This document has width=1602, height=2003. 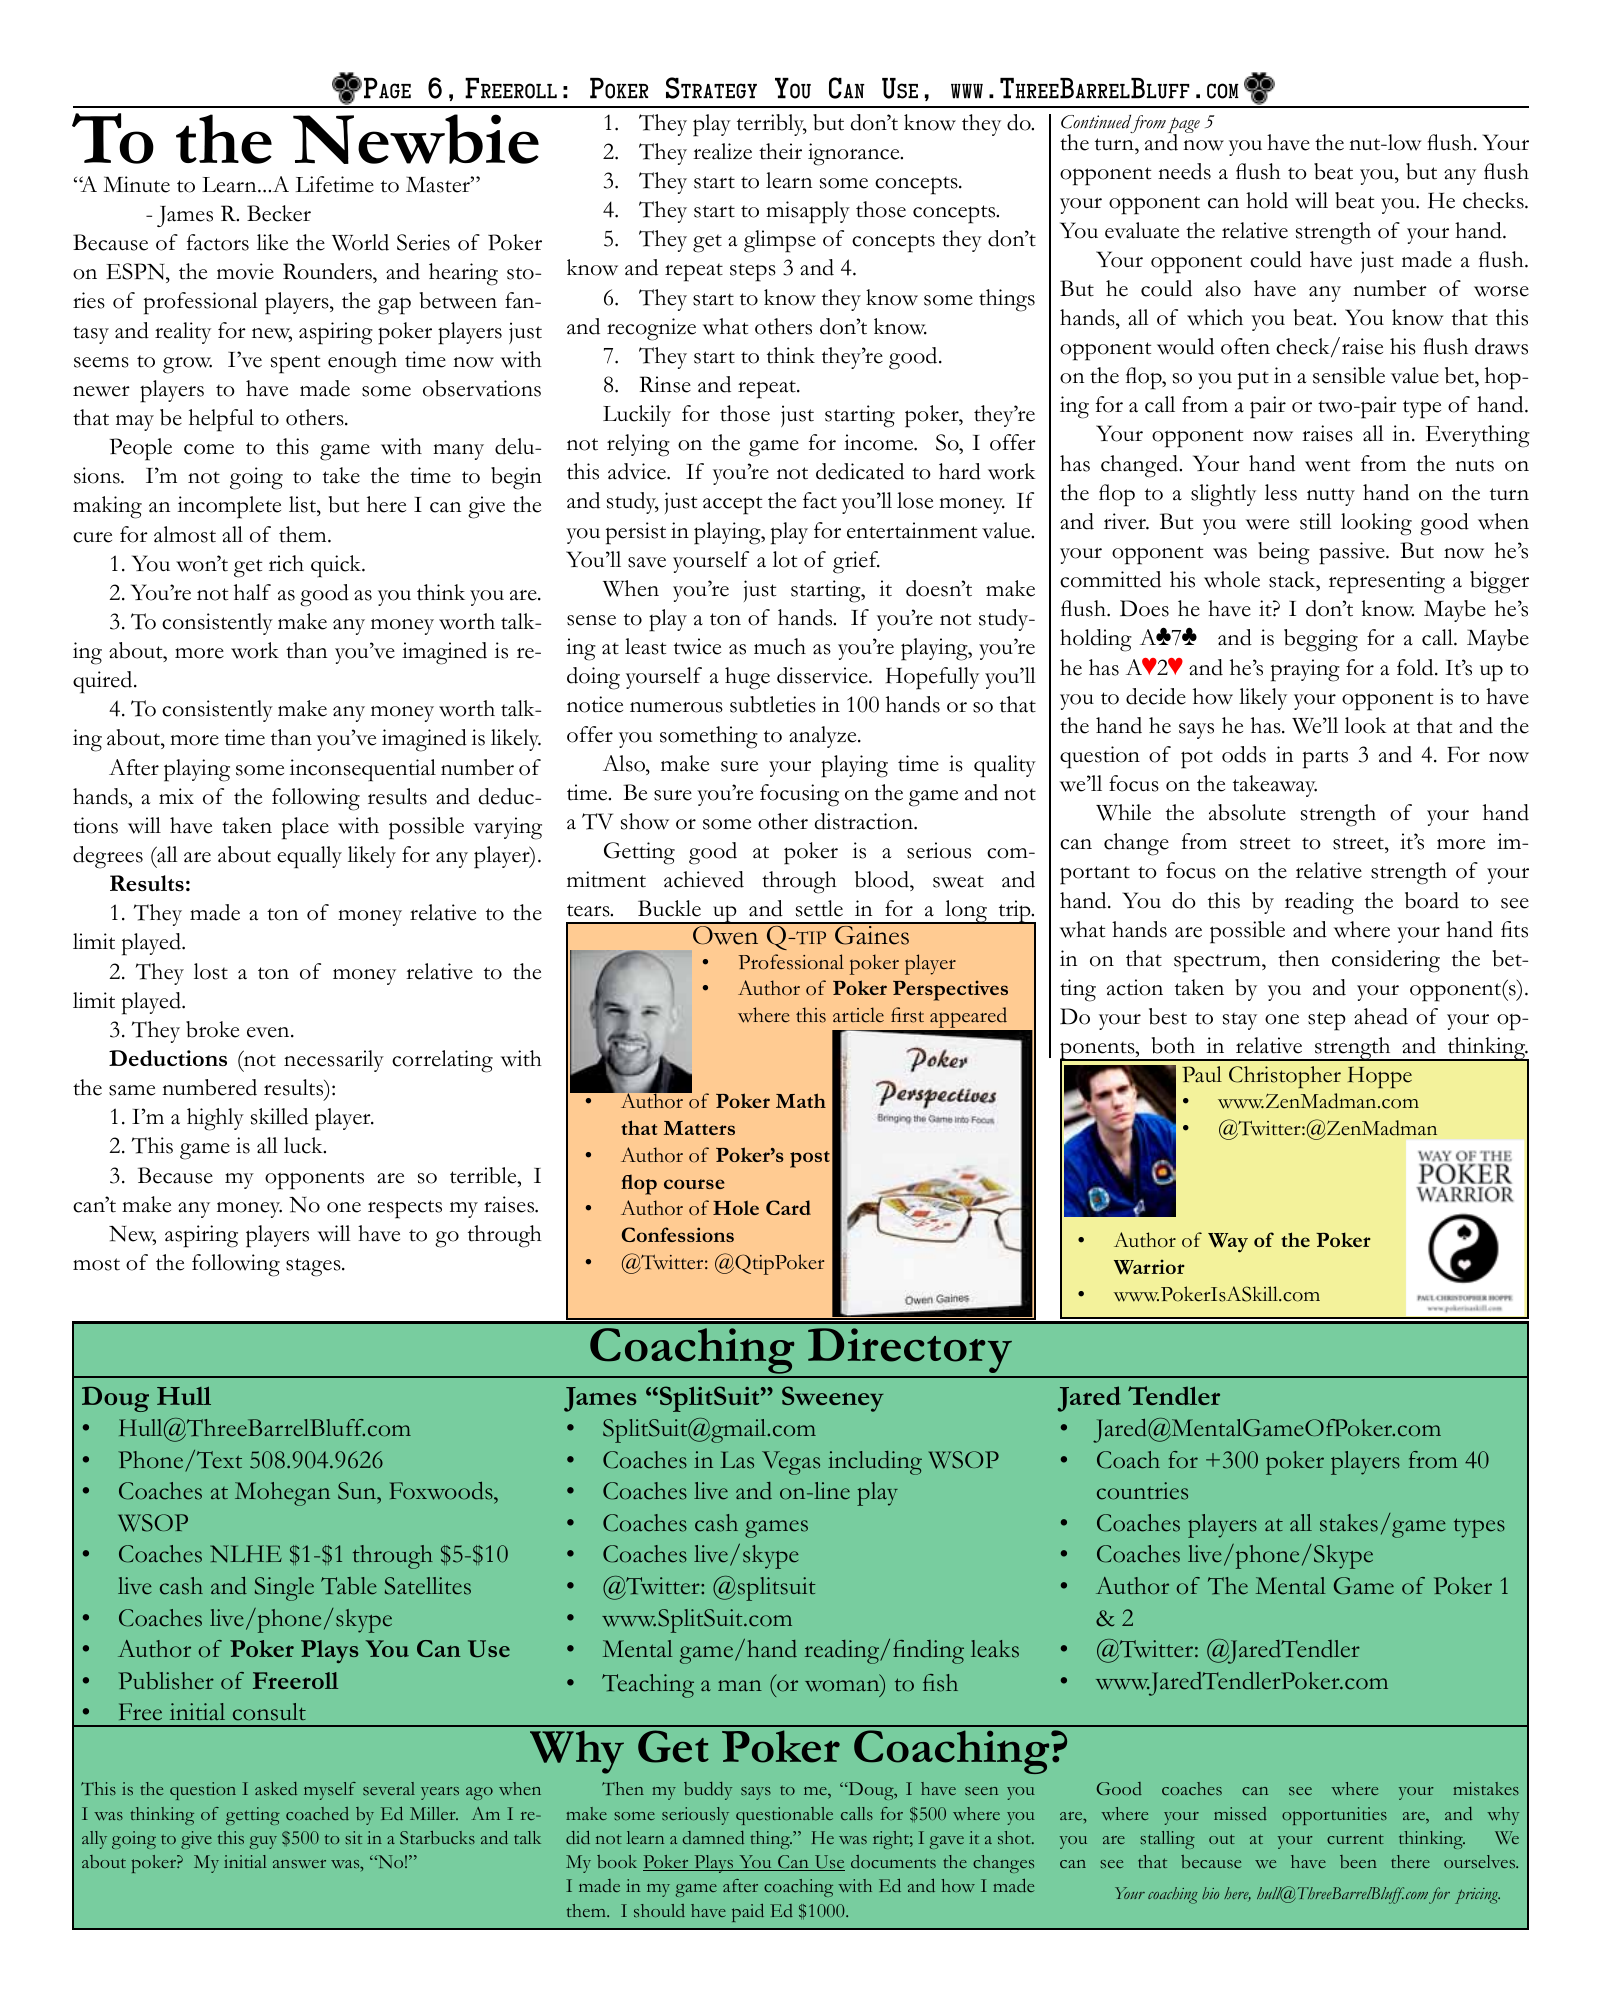 What do you see at coordinates (279, 213) in the document?
I see `Becker` at bounding box center [279, 213].
